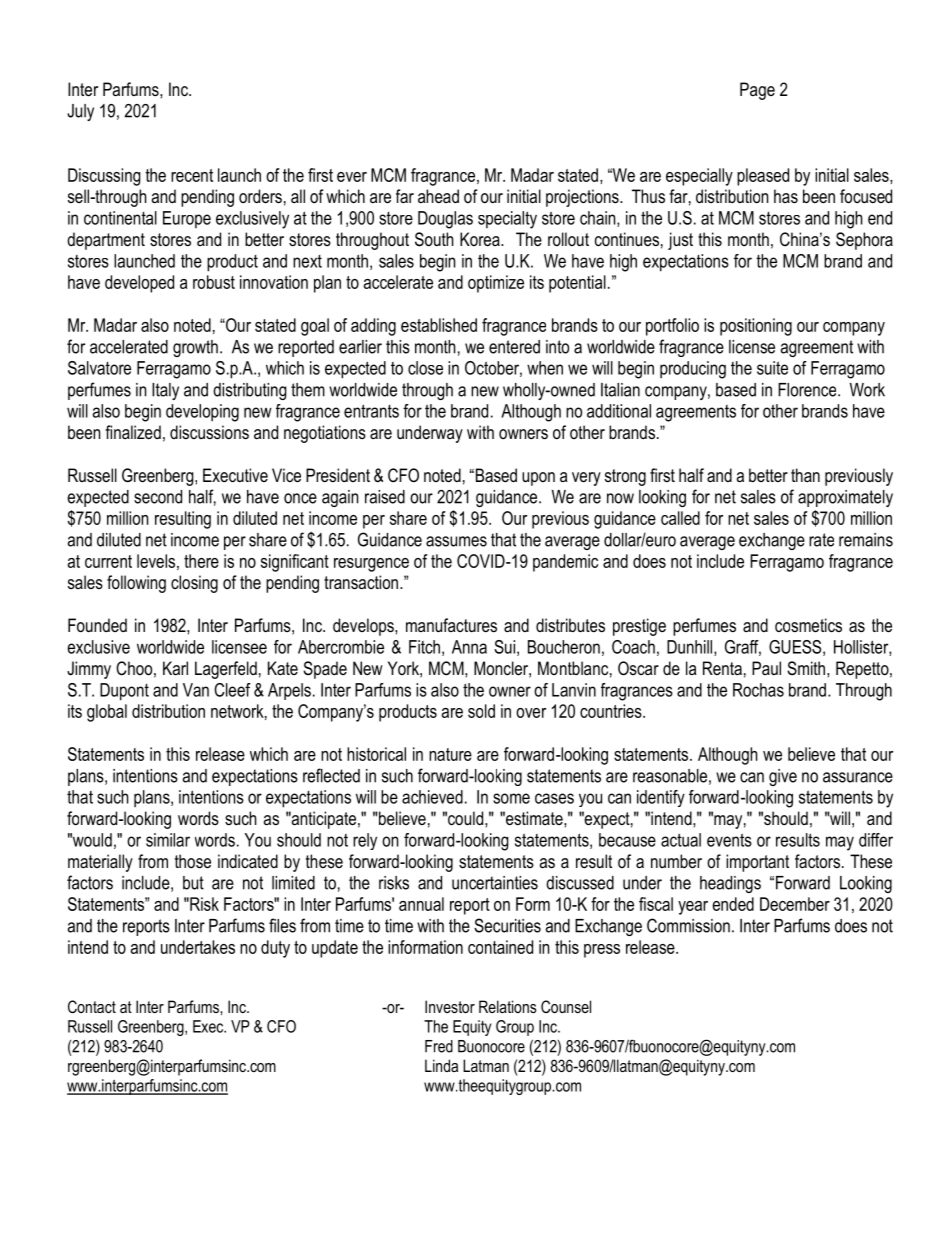 This screenshot has width=952, height=1233. I want to click on Commission, so click(688, 925).
